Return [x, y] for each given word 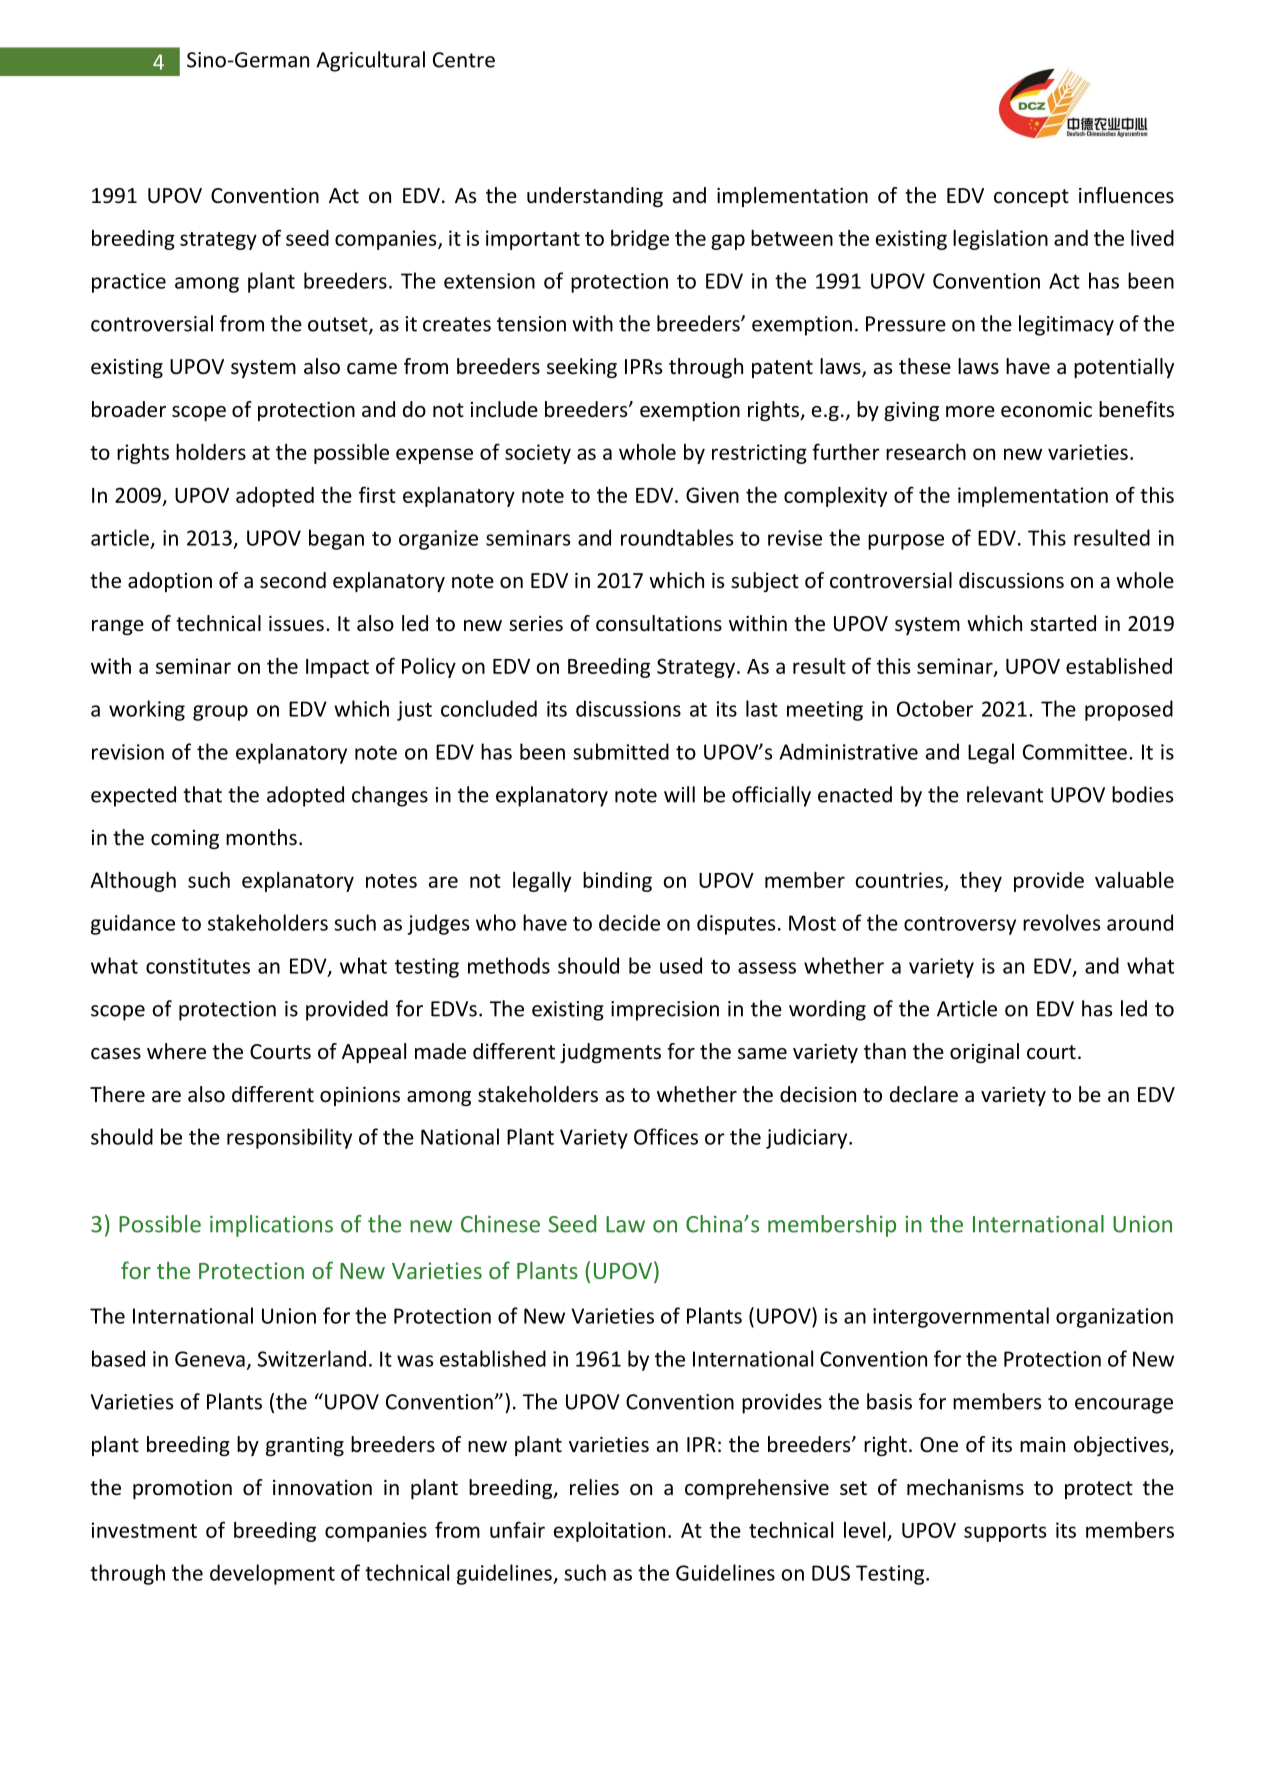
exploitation [609, 1532]
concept [1031, 198]
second [293, 580]
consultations [659, 623]
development [272, 1574]
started [1063, 623]
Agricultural [370, 61]
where [176, 1051]
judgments [610, 1053]
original [984, 1053]
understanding [595, 197]
